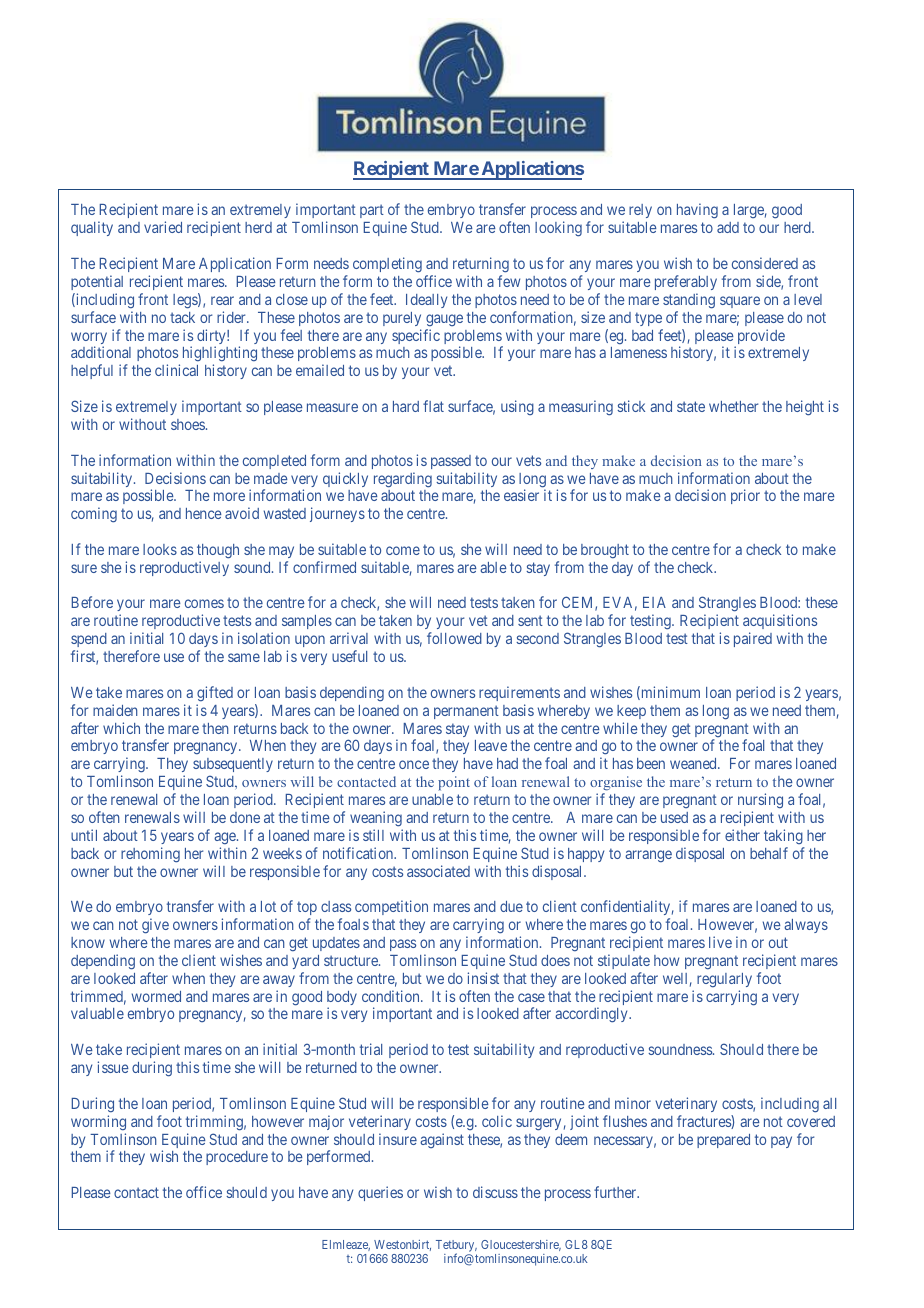 Image resolution: width=924 pixels, height=1308 pixels. I want to click on having, so click(697, 211).
